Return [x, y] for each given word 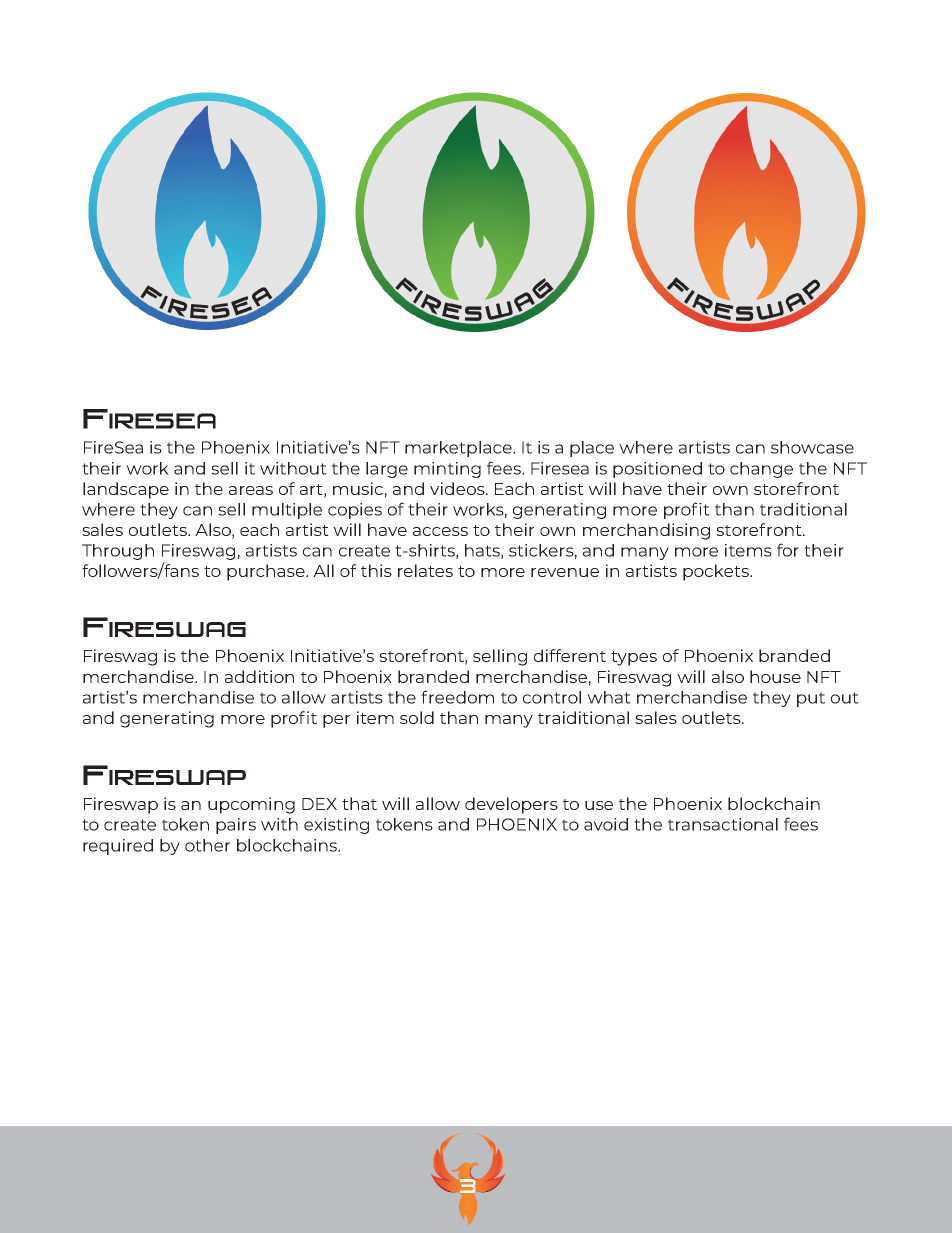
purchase [267, 572]
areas [251, 490]
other [207, 845]
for [788, 550]
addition [259, 676]
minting [447, 470]
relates [425, 570]
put [811, 699]
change [761, 470]
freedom [457, 697]
